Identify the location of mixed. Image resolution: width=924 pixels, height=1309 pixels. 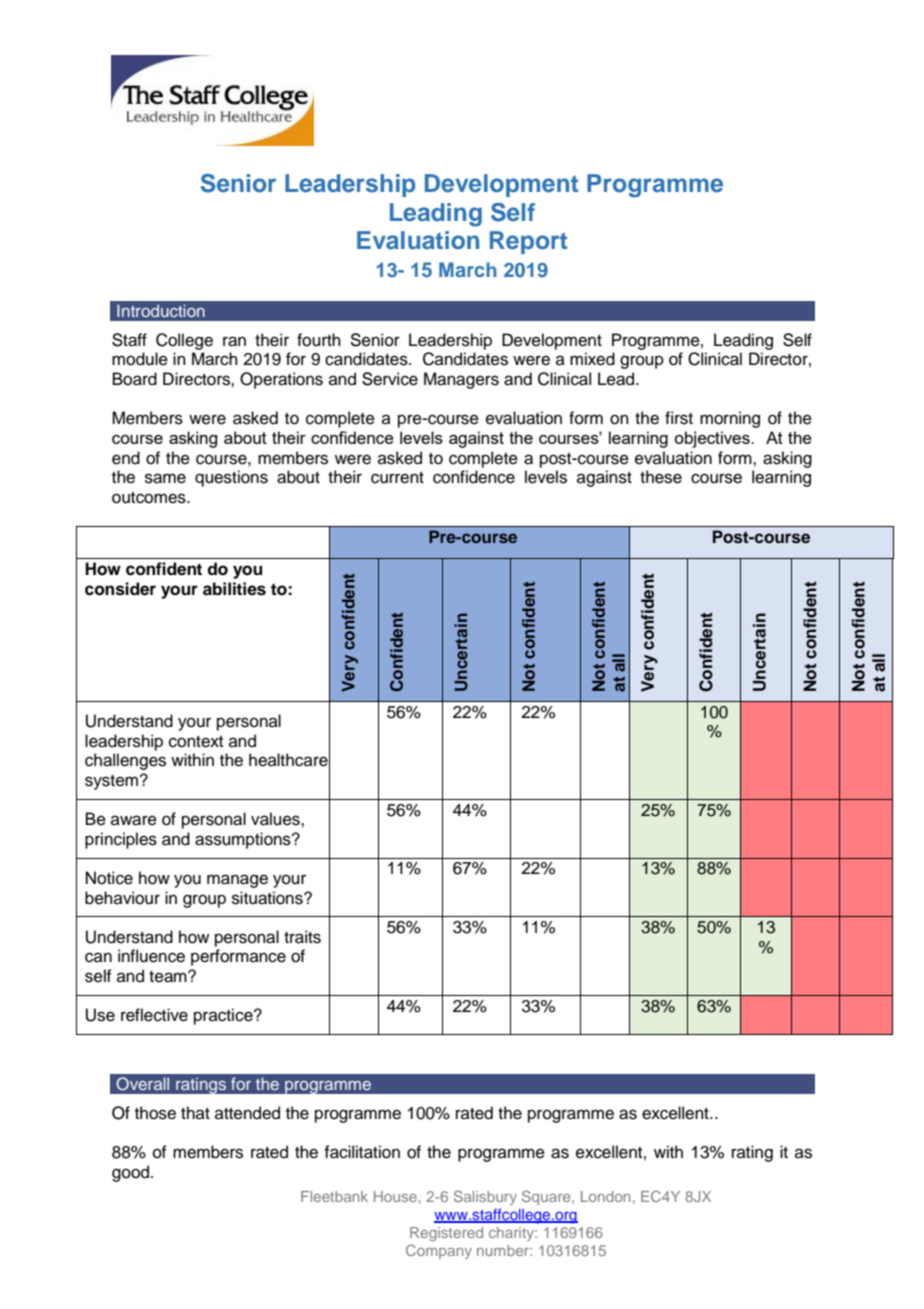
(592, 359).
